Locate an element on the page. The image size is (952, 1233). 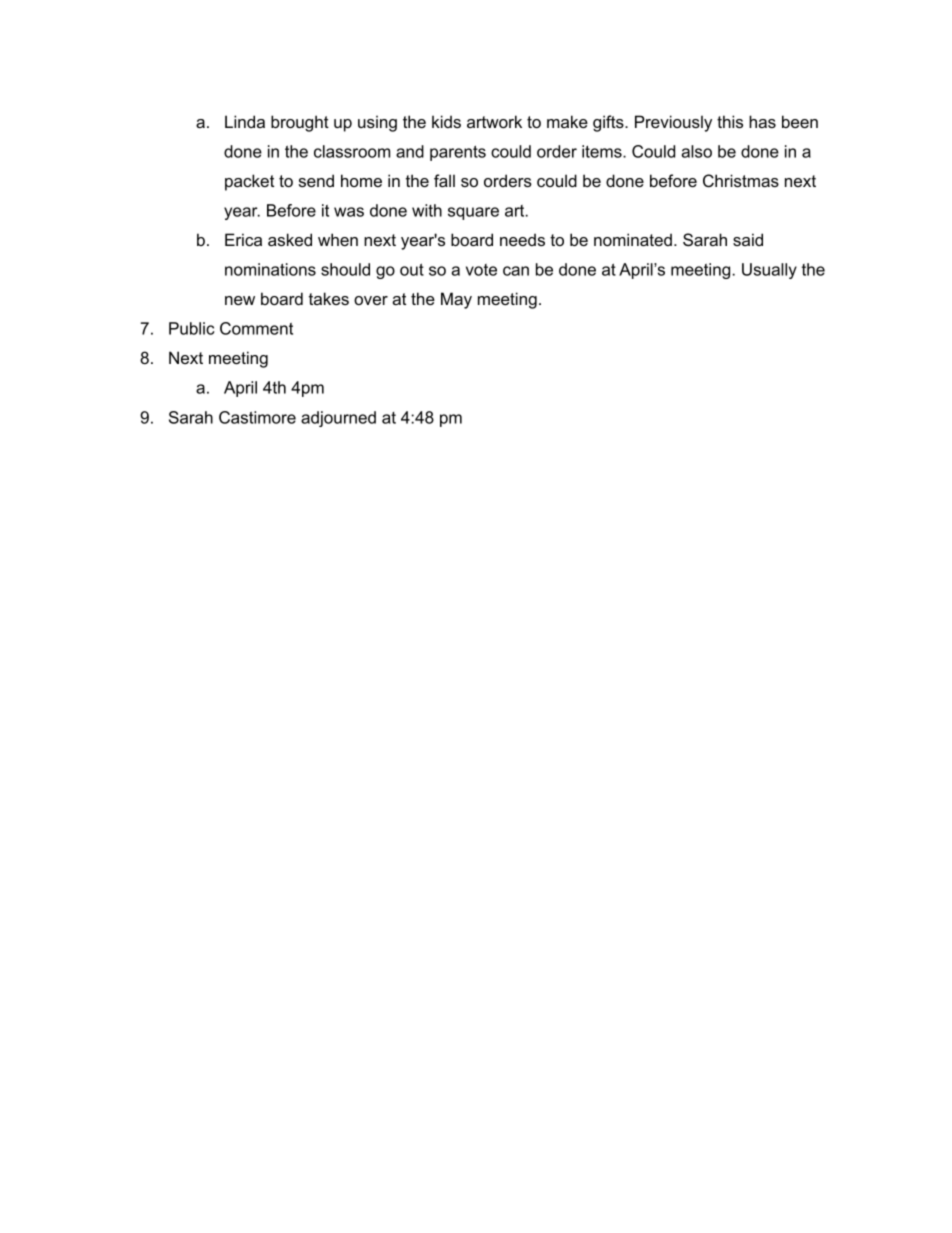
Erica is located at coordinates (243, 239).
